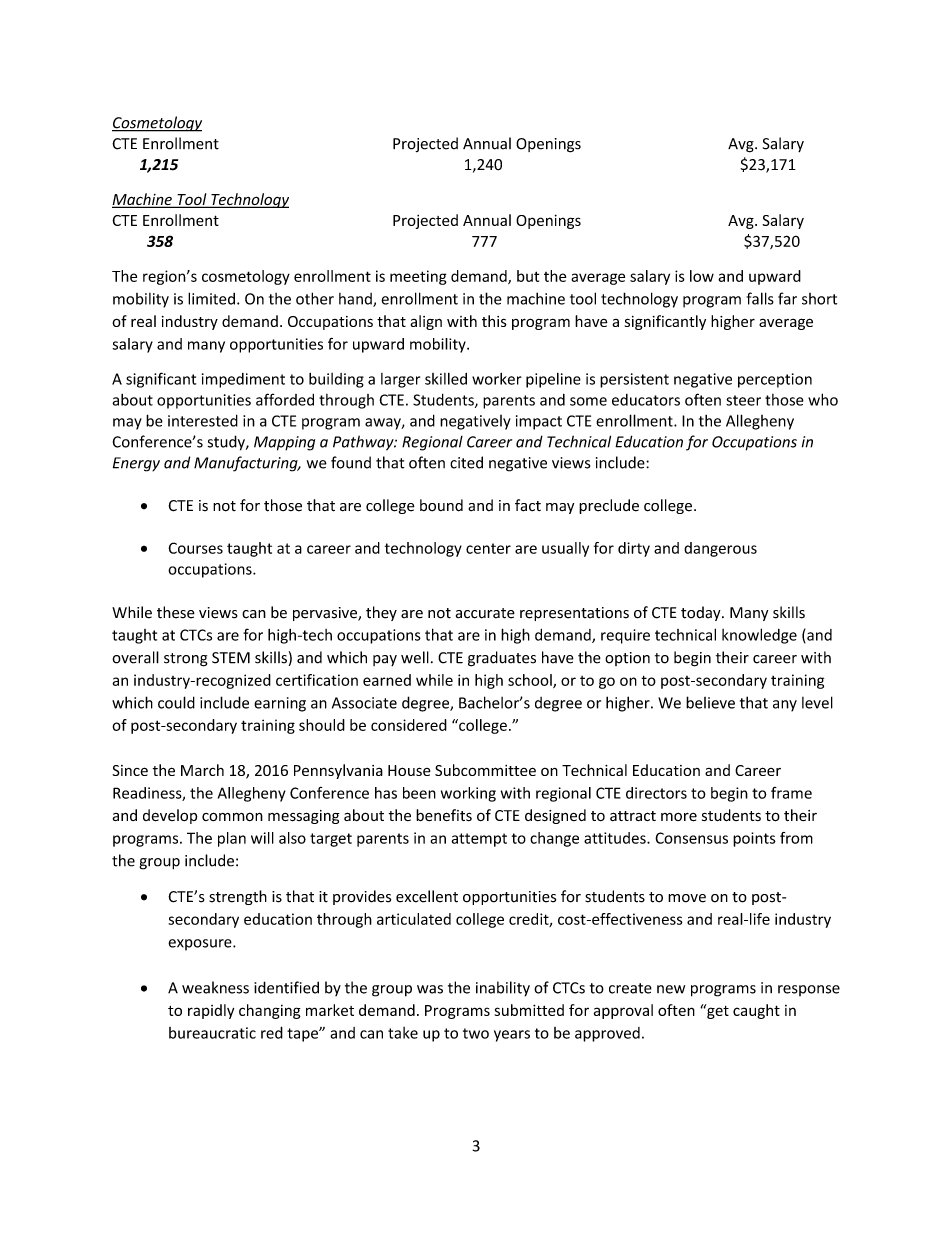 The width and height of the document is (952, 1233). What do you see at coordinates (479, 840) in the document?
I see `attempt` at bounding box center [479, 840].
